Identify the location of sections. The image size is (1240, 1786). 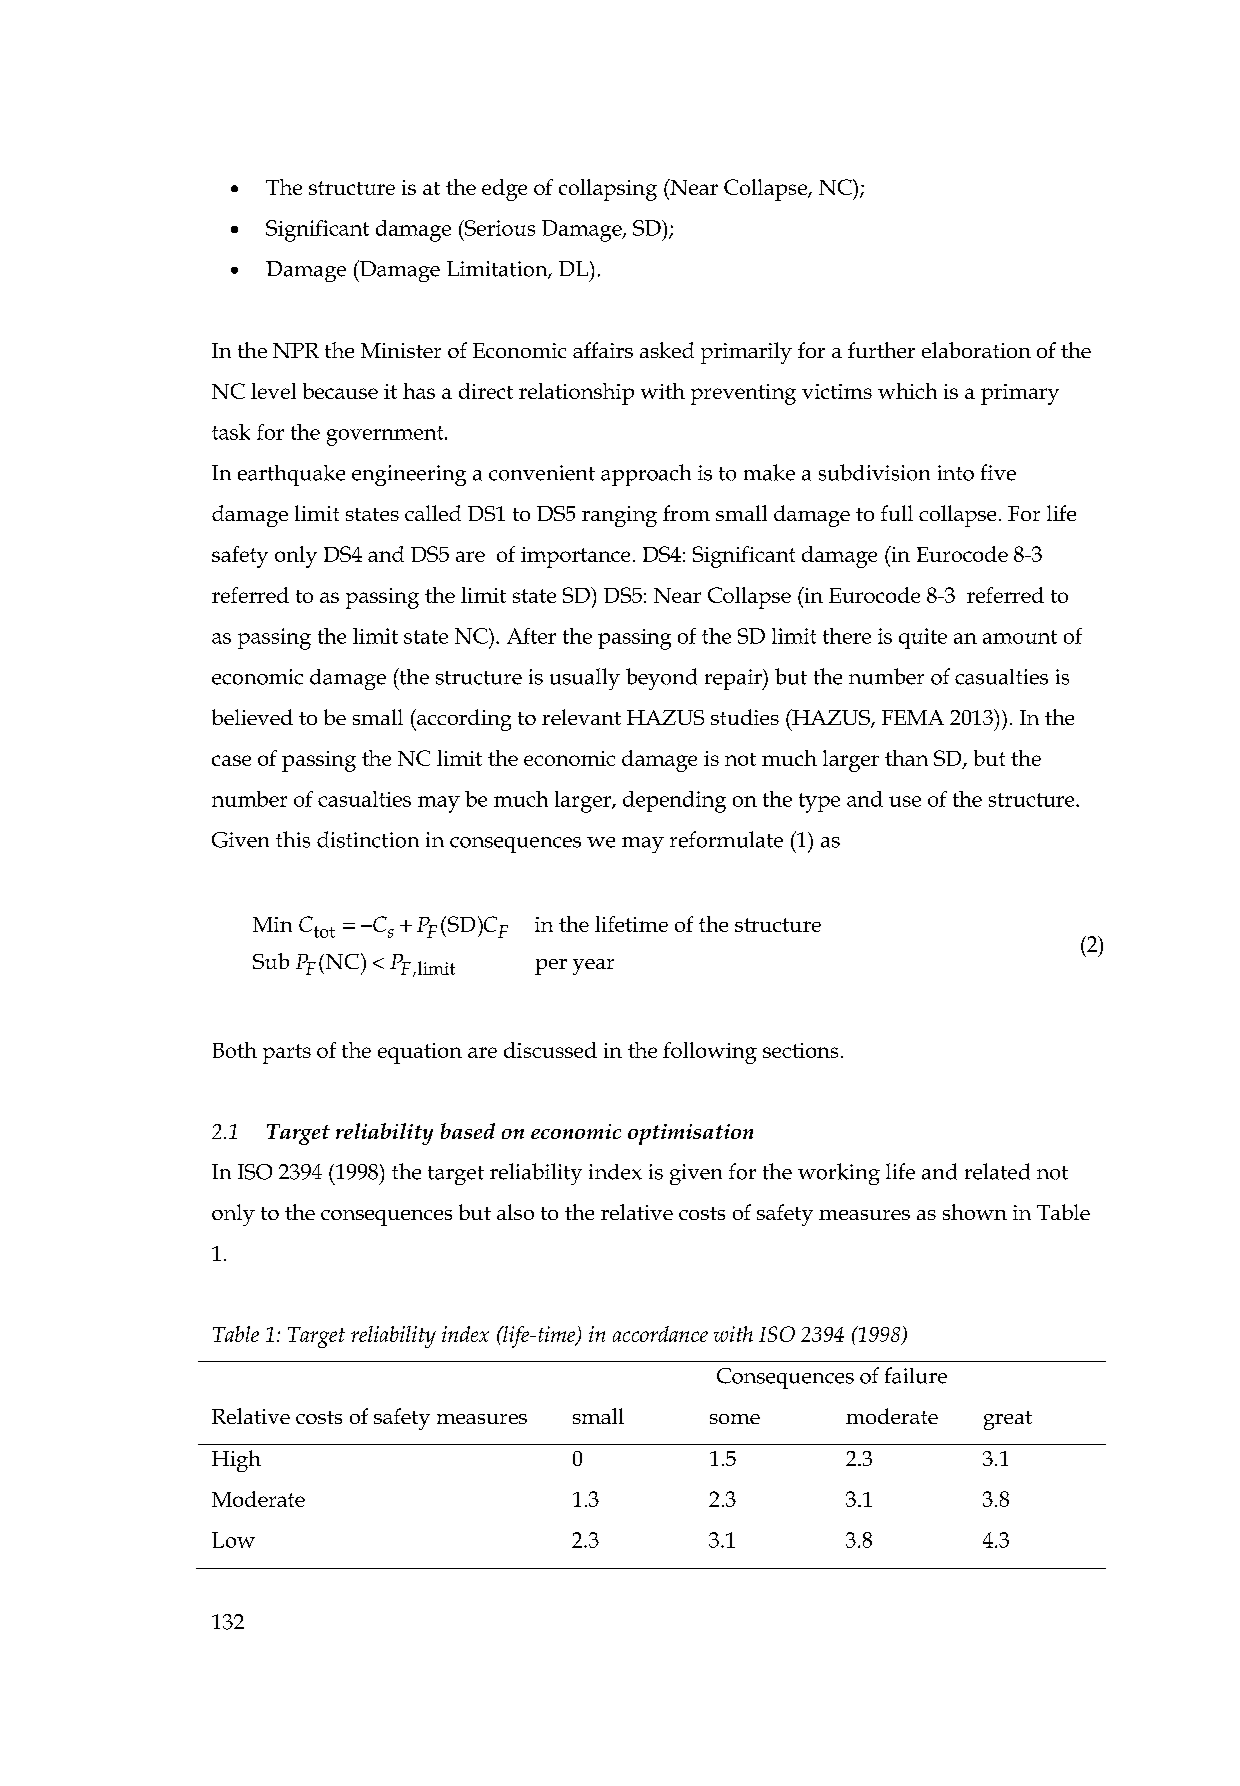
(800, 1050).
